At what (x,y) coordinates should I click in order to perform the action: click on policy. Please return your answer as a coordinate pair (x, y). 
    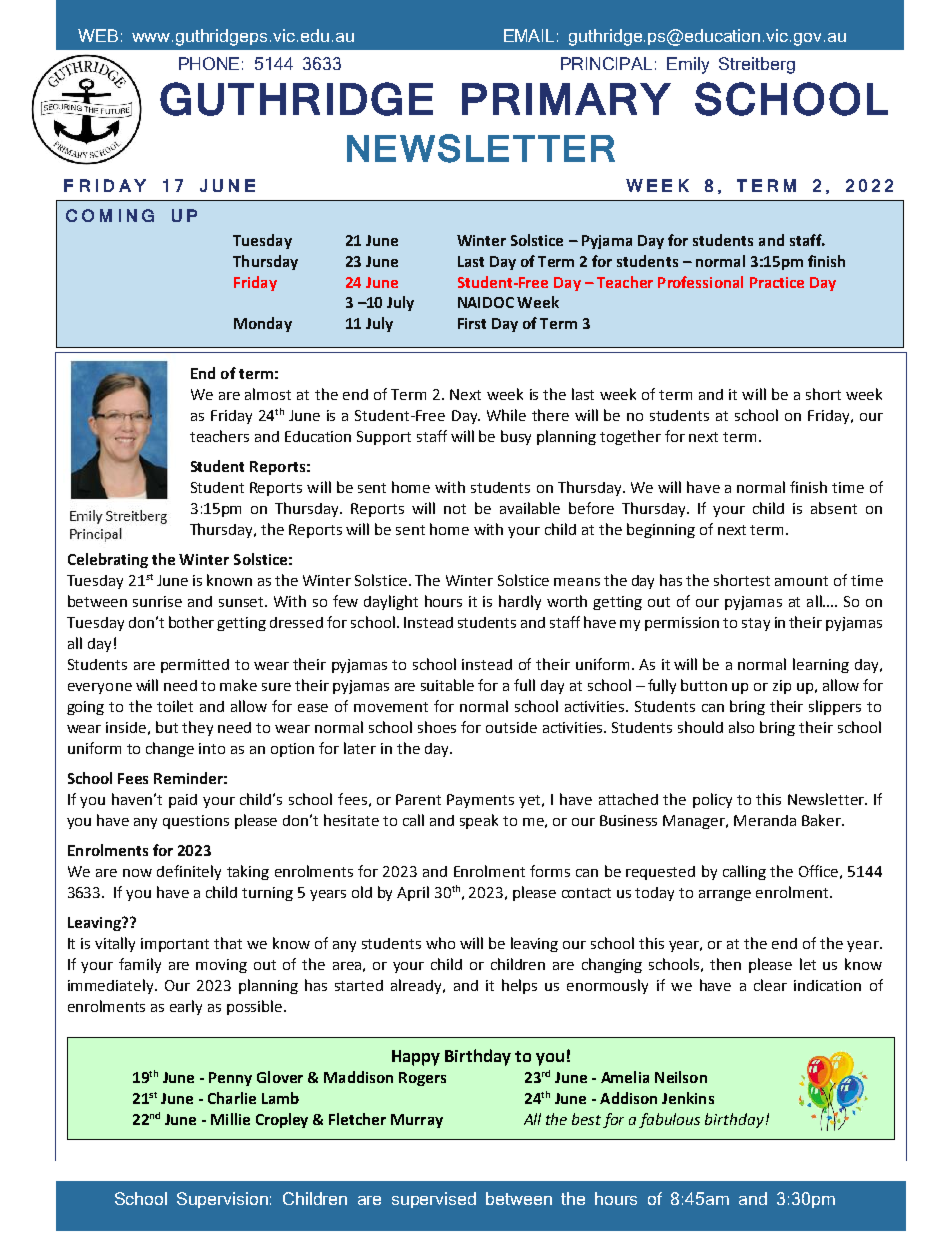
    Looking at the image, I should click on (712, 800).
